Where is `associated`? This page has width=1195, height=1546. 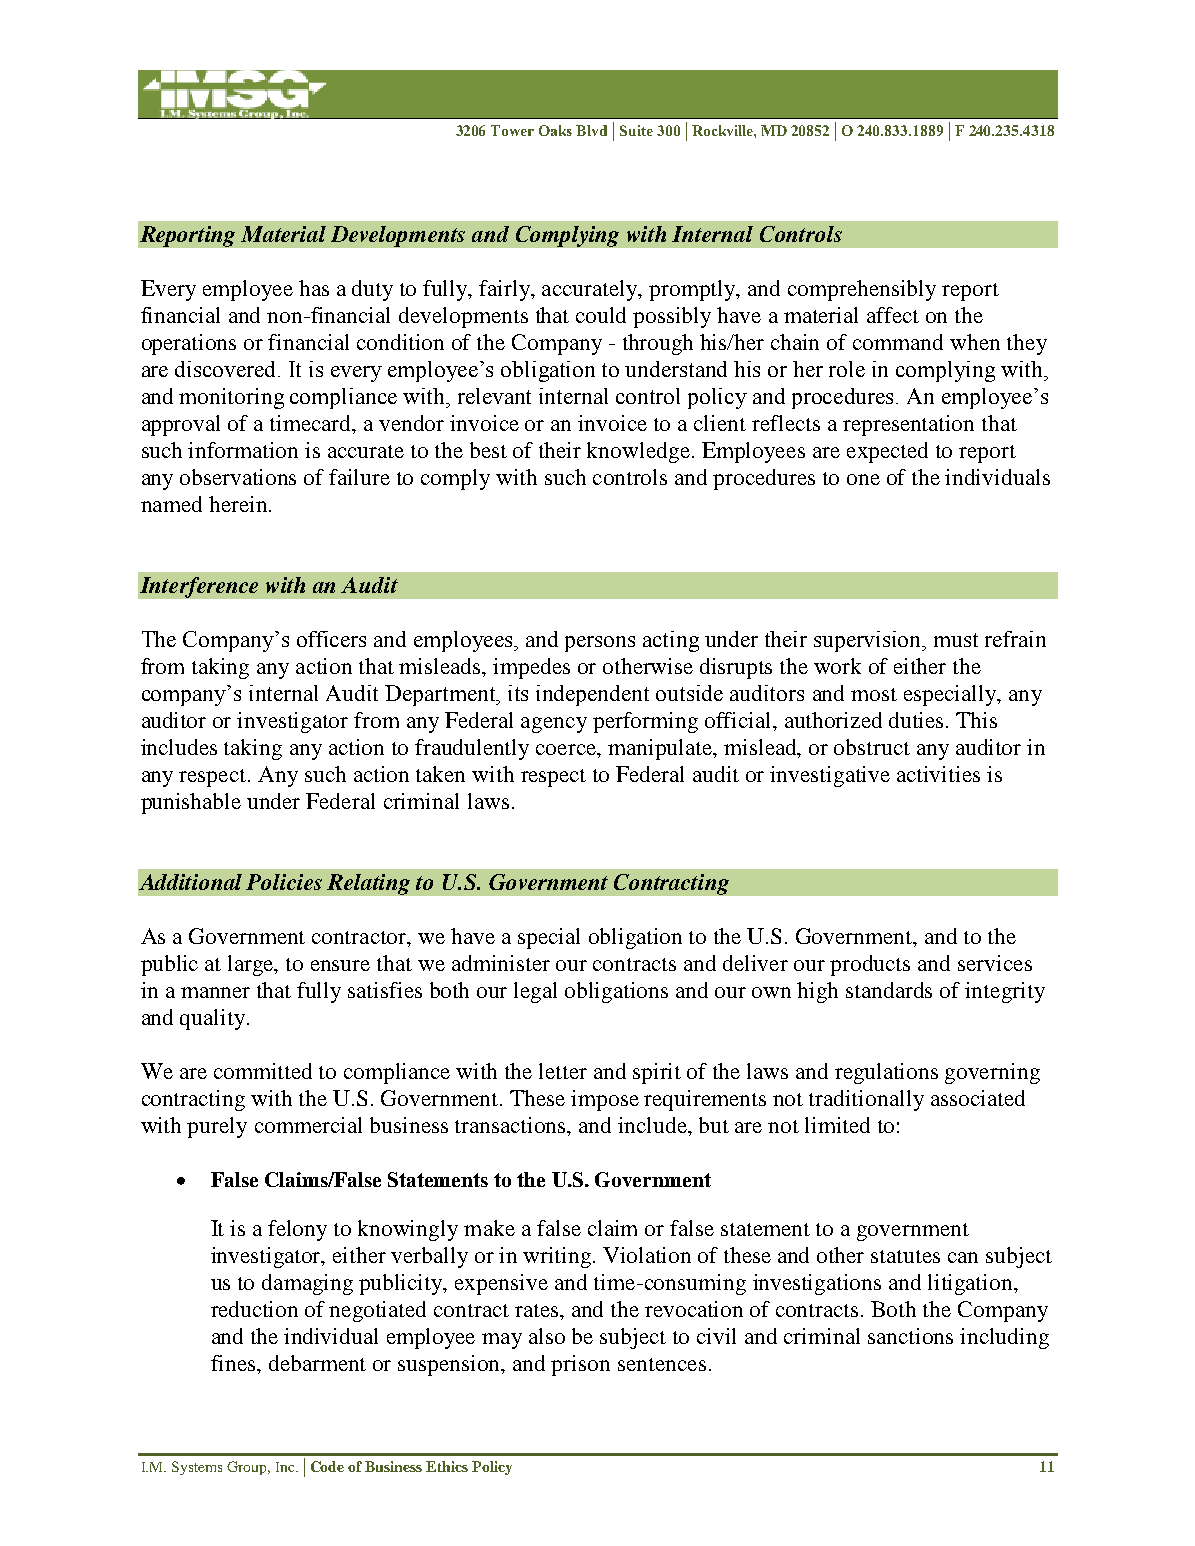 associated is located at coordinates (978, 1098).
